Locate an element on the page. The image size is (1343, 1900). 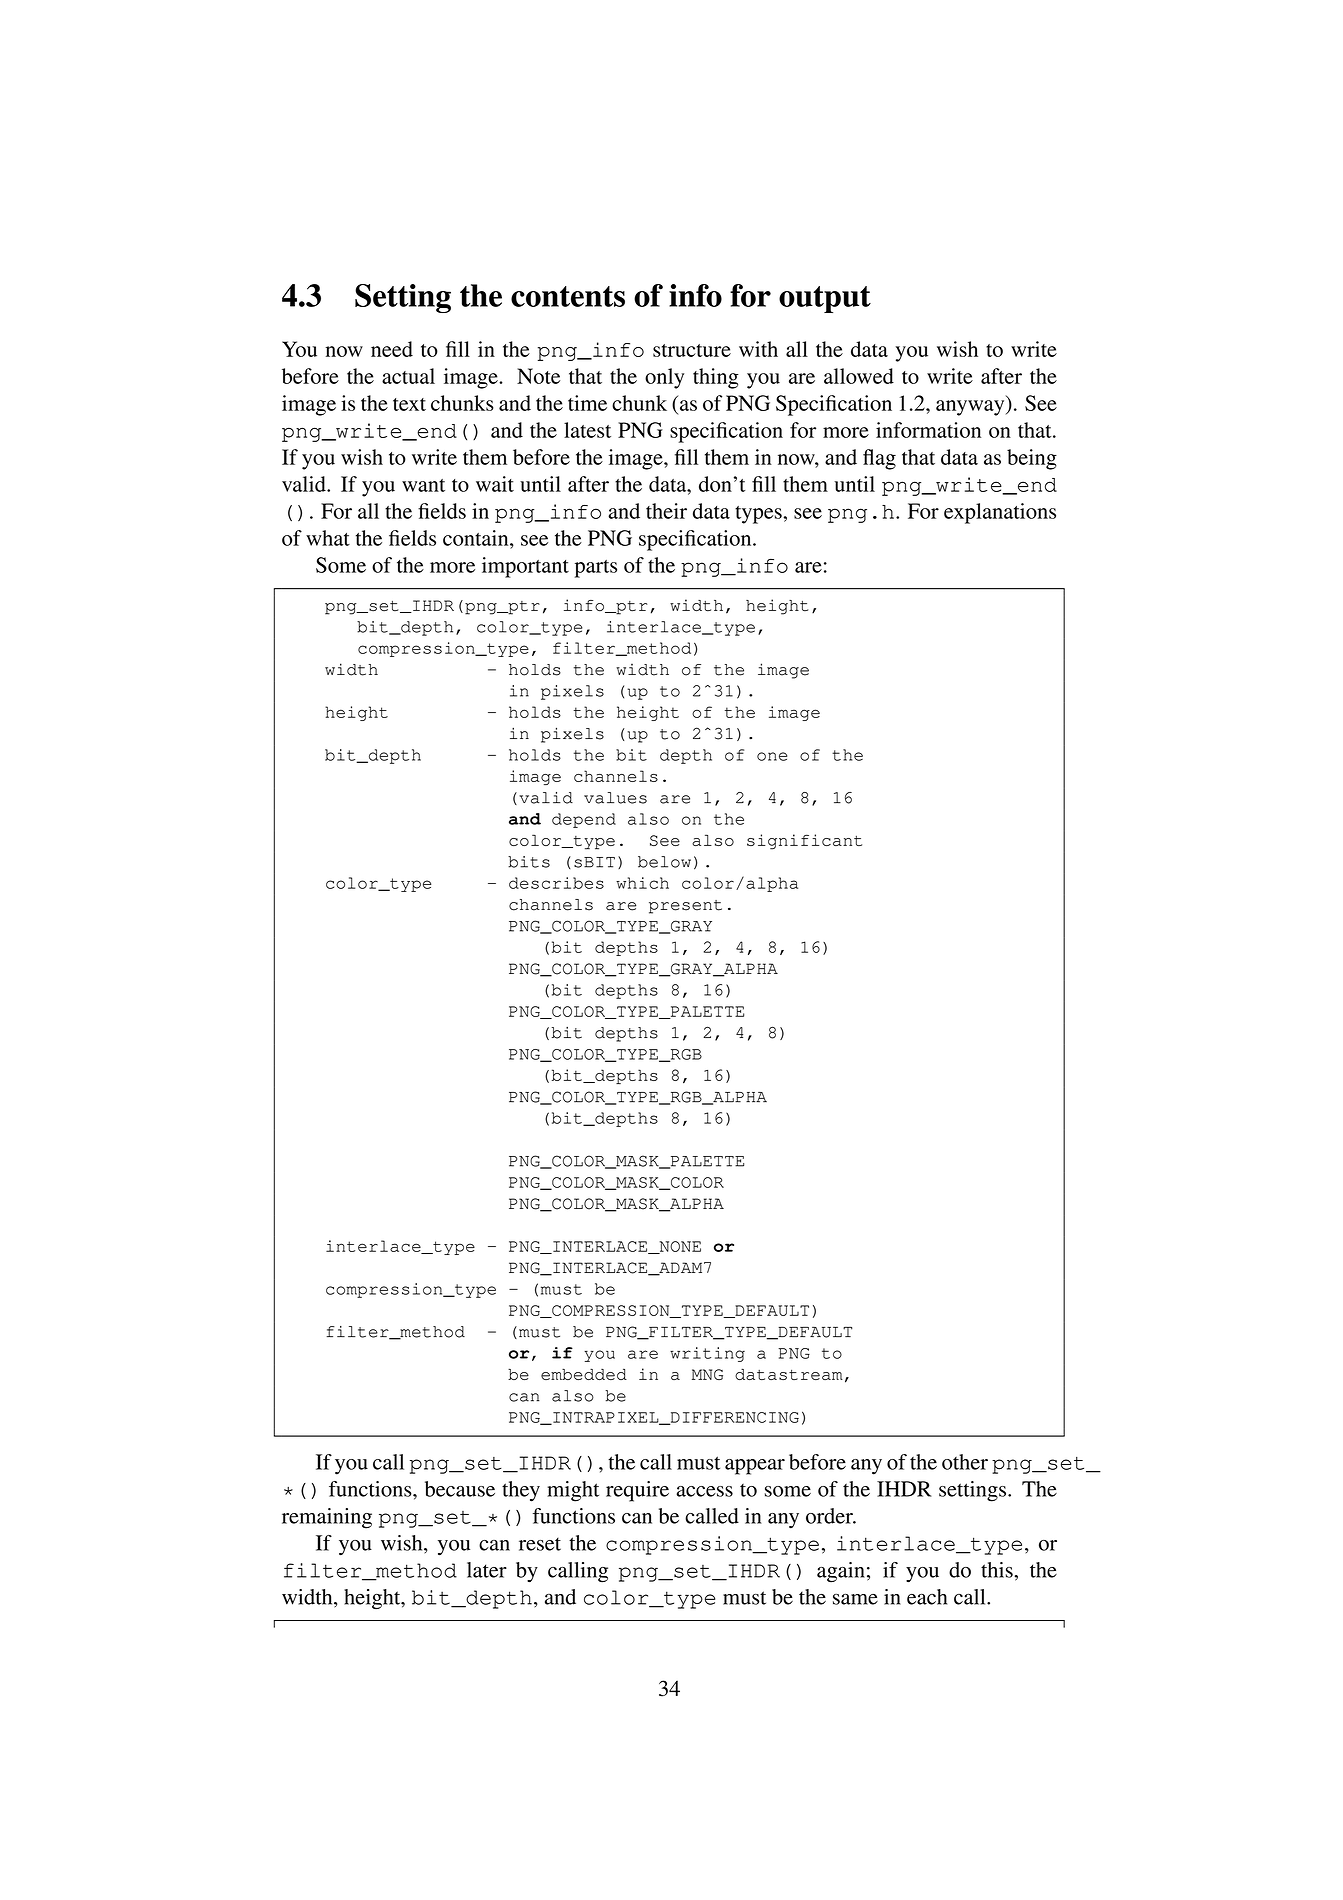
later is located at coordinates (487, 1570).
